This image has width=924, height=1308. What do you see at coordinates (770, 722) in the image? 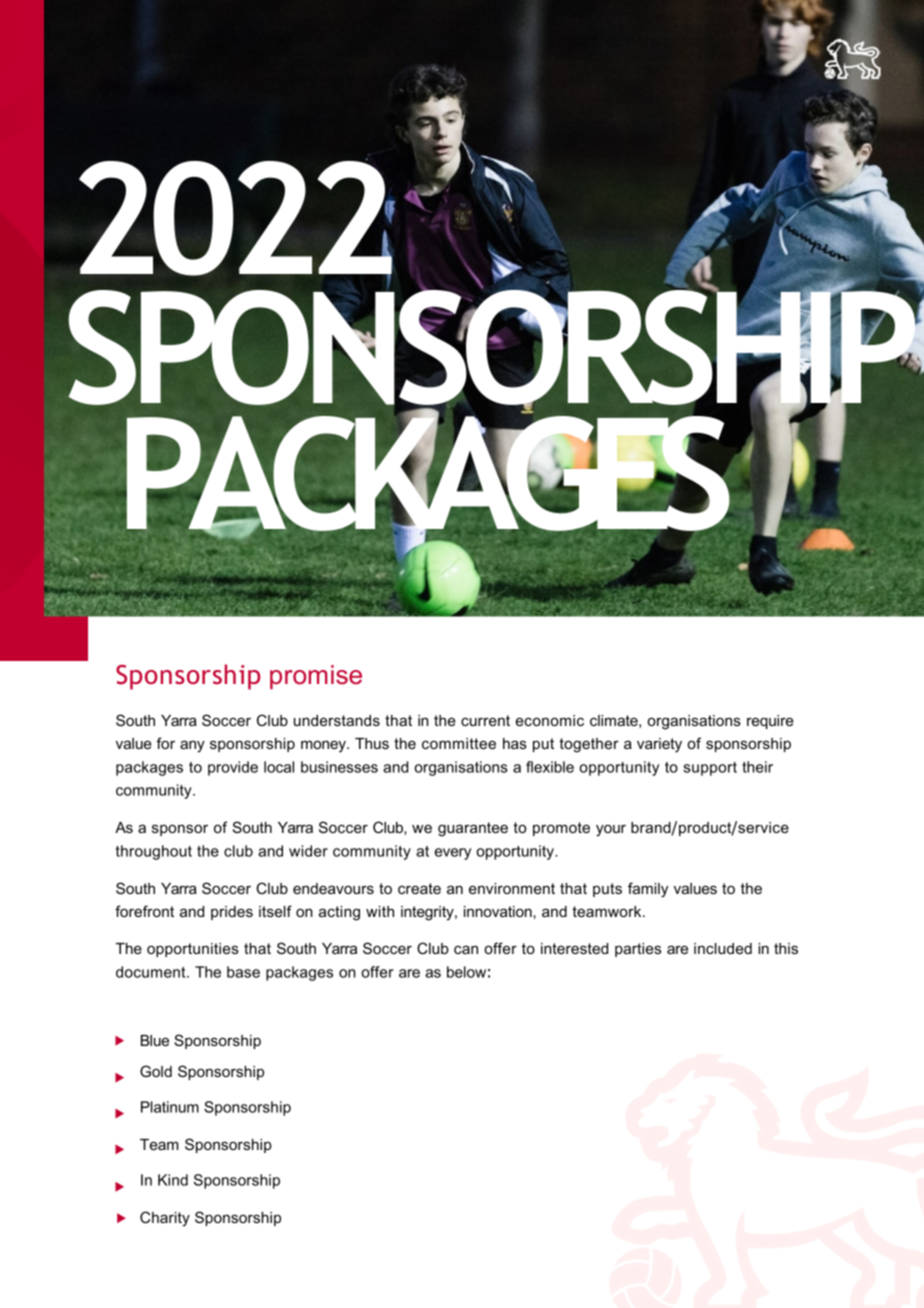
I see `require` at bounding box center [770, 722].
